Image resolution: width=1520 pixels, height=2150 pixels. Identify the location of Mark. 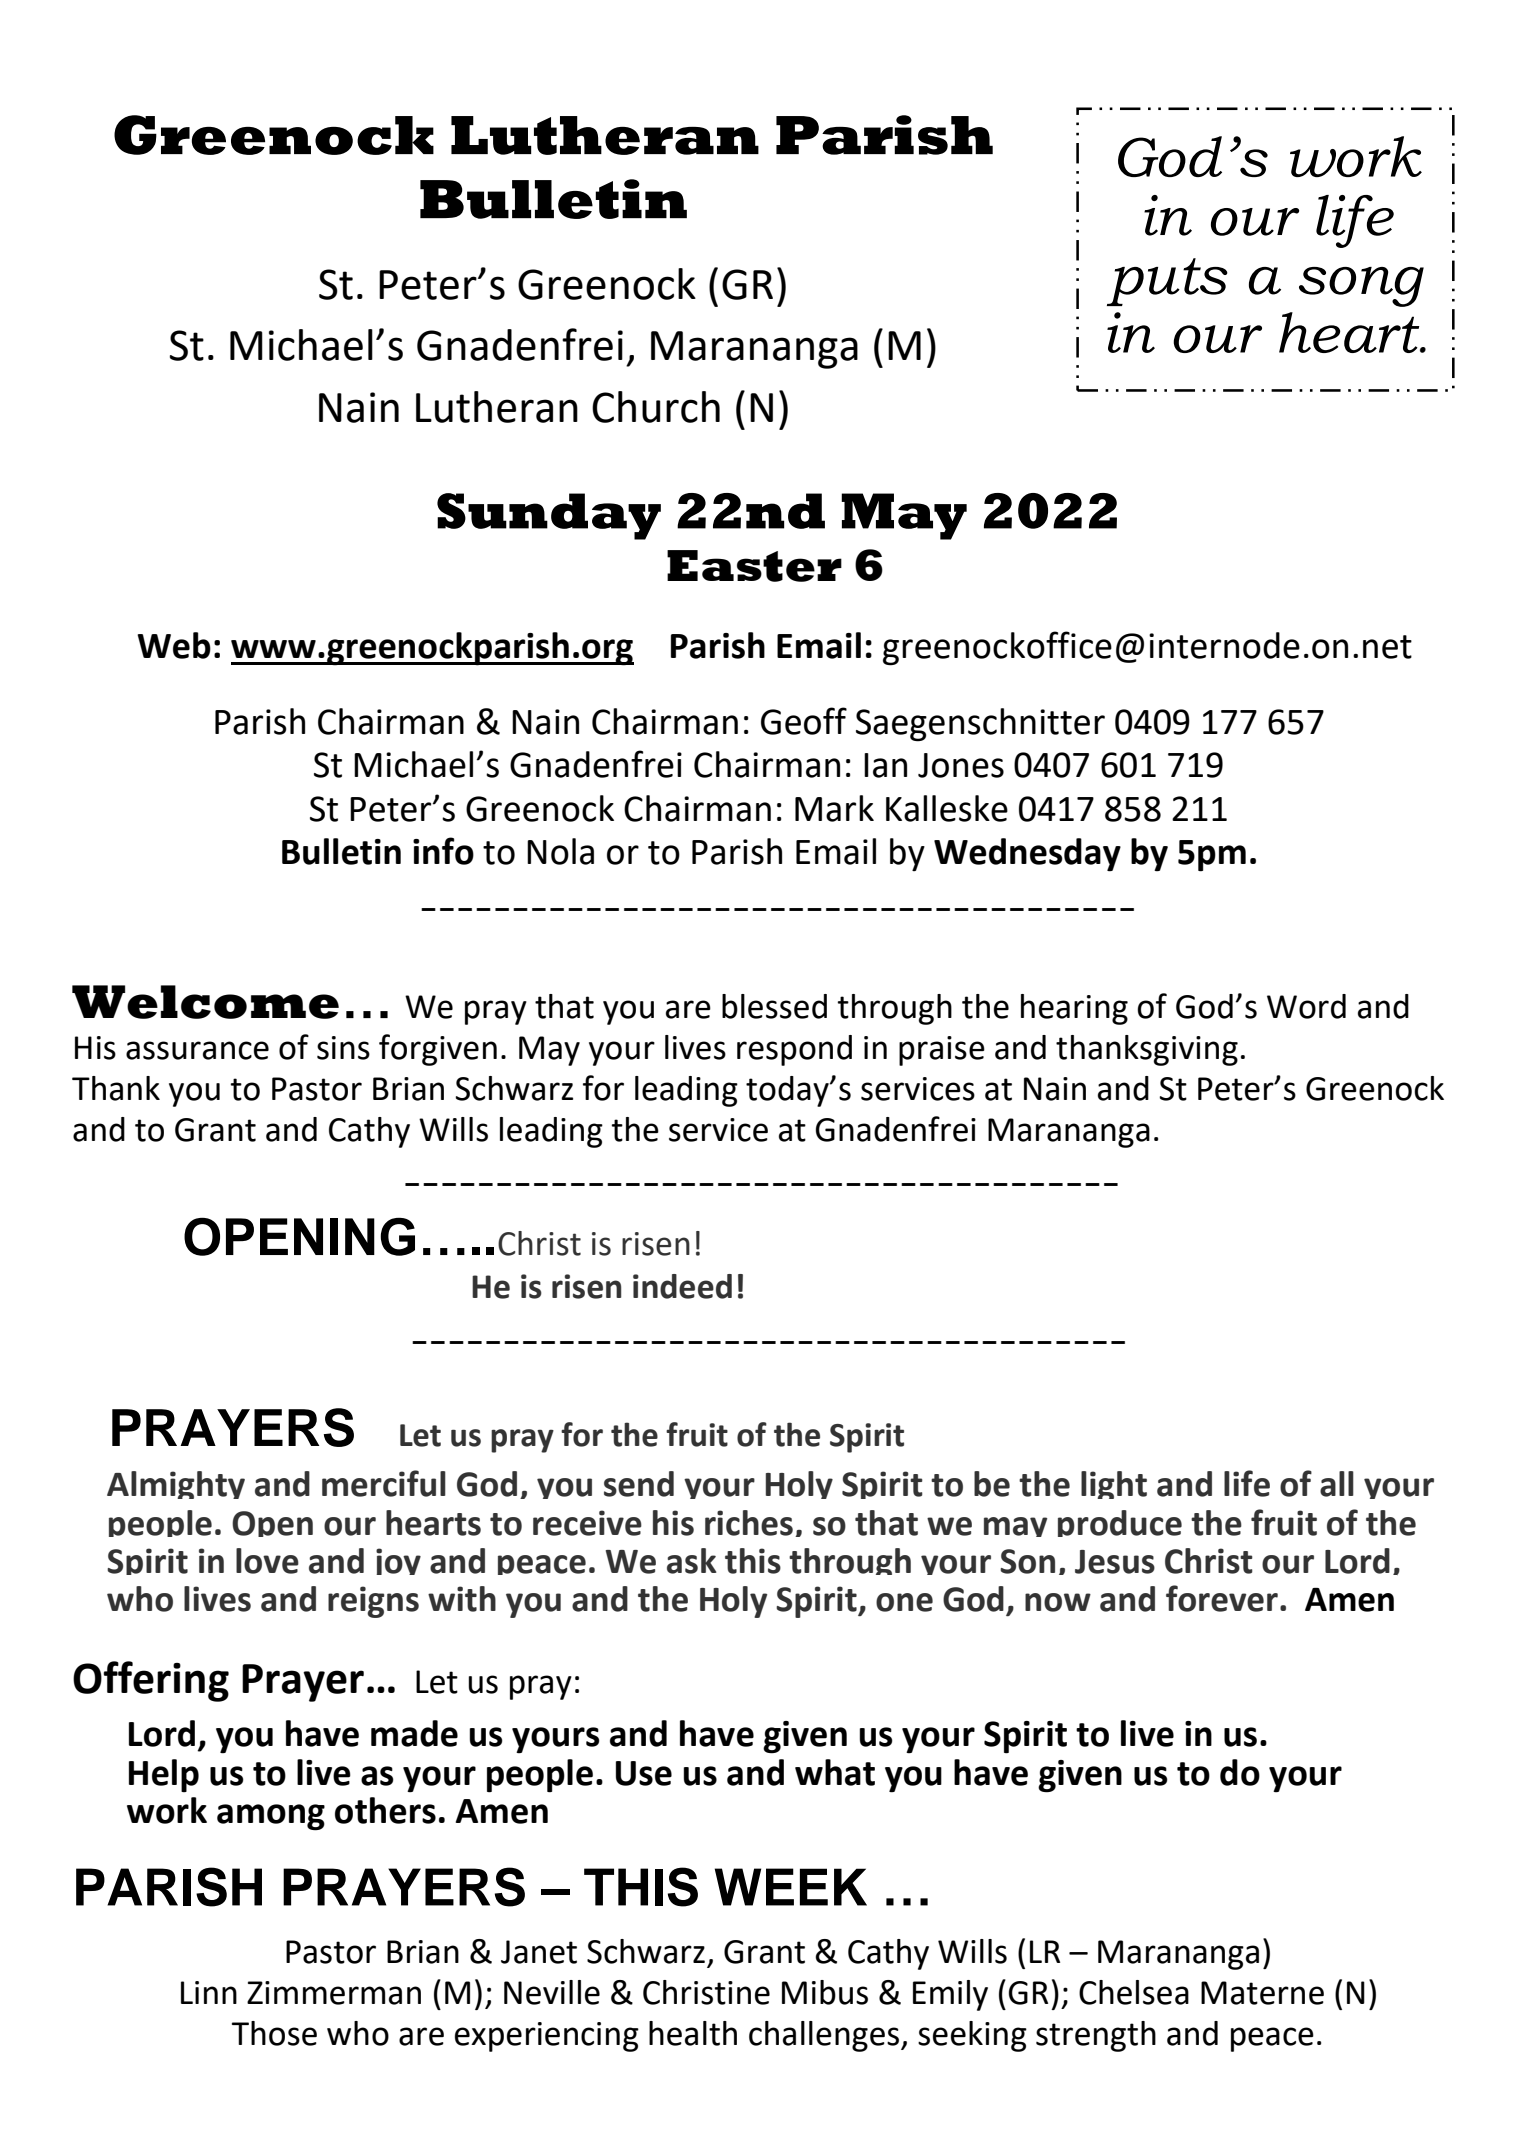
(834, 808).
